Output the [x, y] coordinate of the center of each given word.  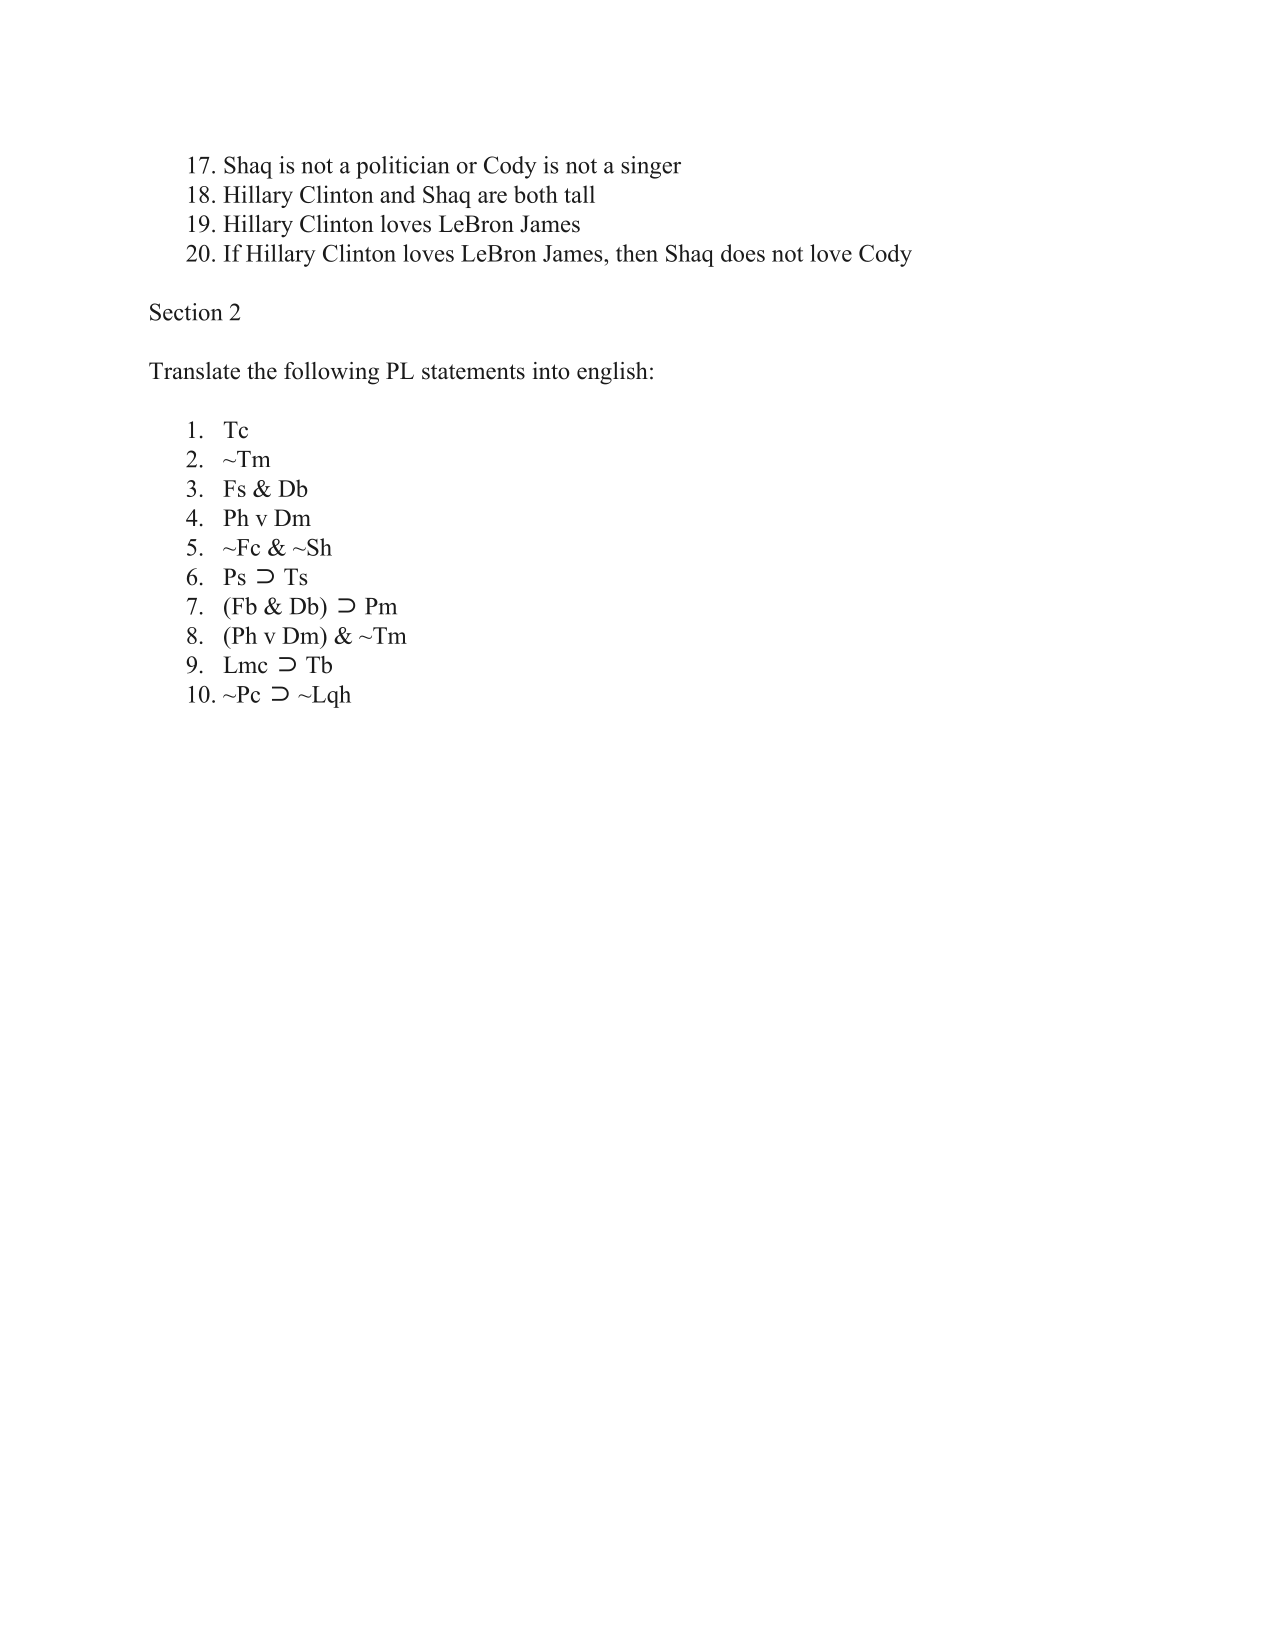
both [536, 194]
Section [186, 312]
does [743, 253]
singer [651, 167]
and [397, 194]
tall [579, 194]
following [331, 373]
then [637, 253]
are [492, 197]
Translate [194, 371]
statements [473, 372]
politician [402, 167]
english [612, 373]
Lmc [245, 665]
